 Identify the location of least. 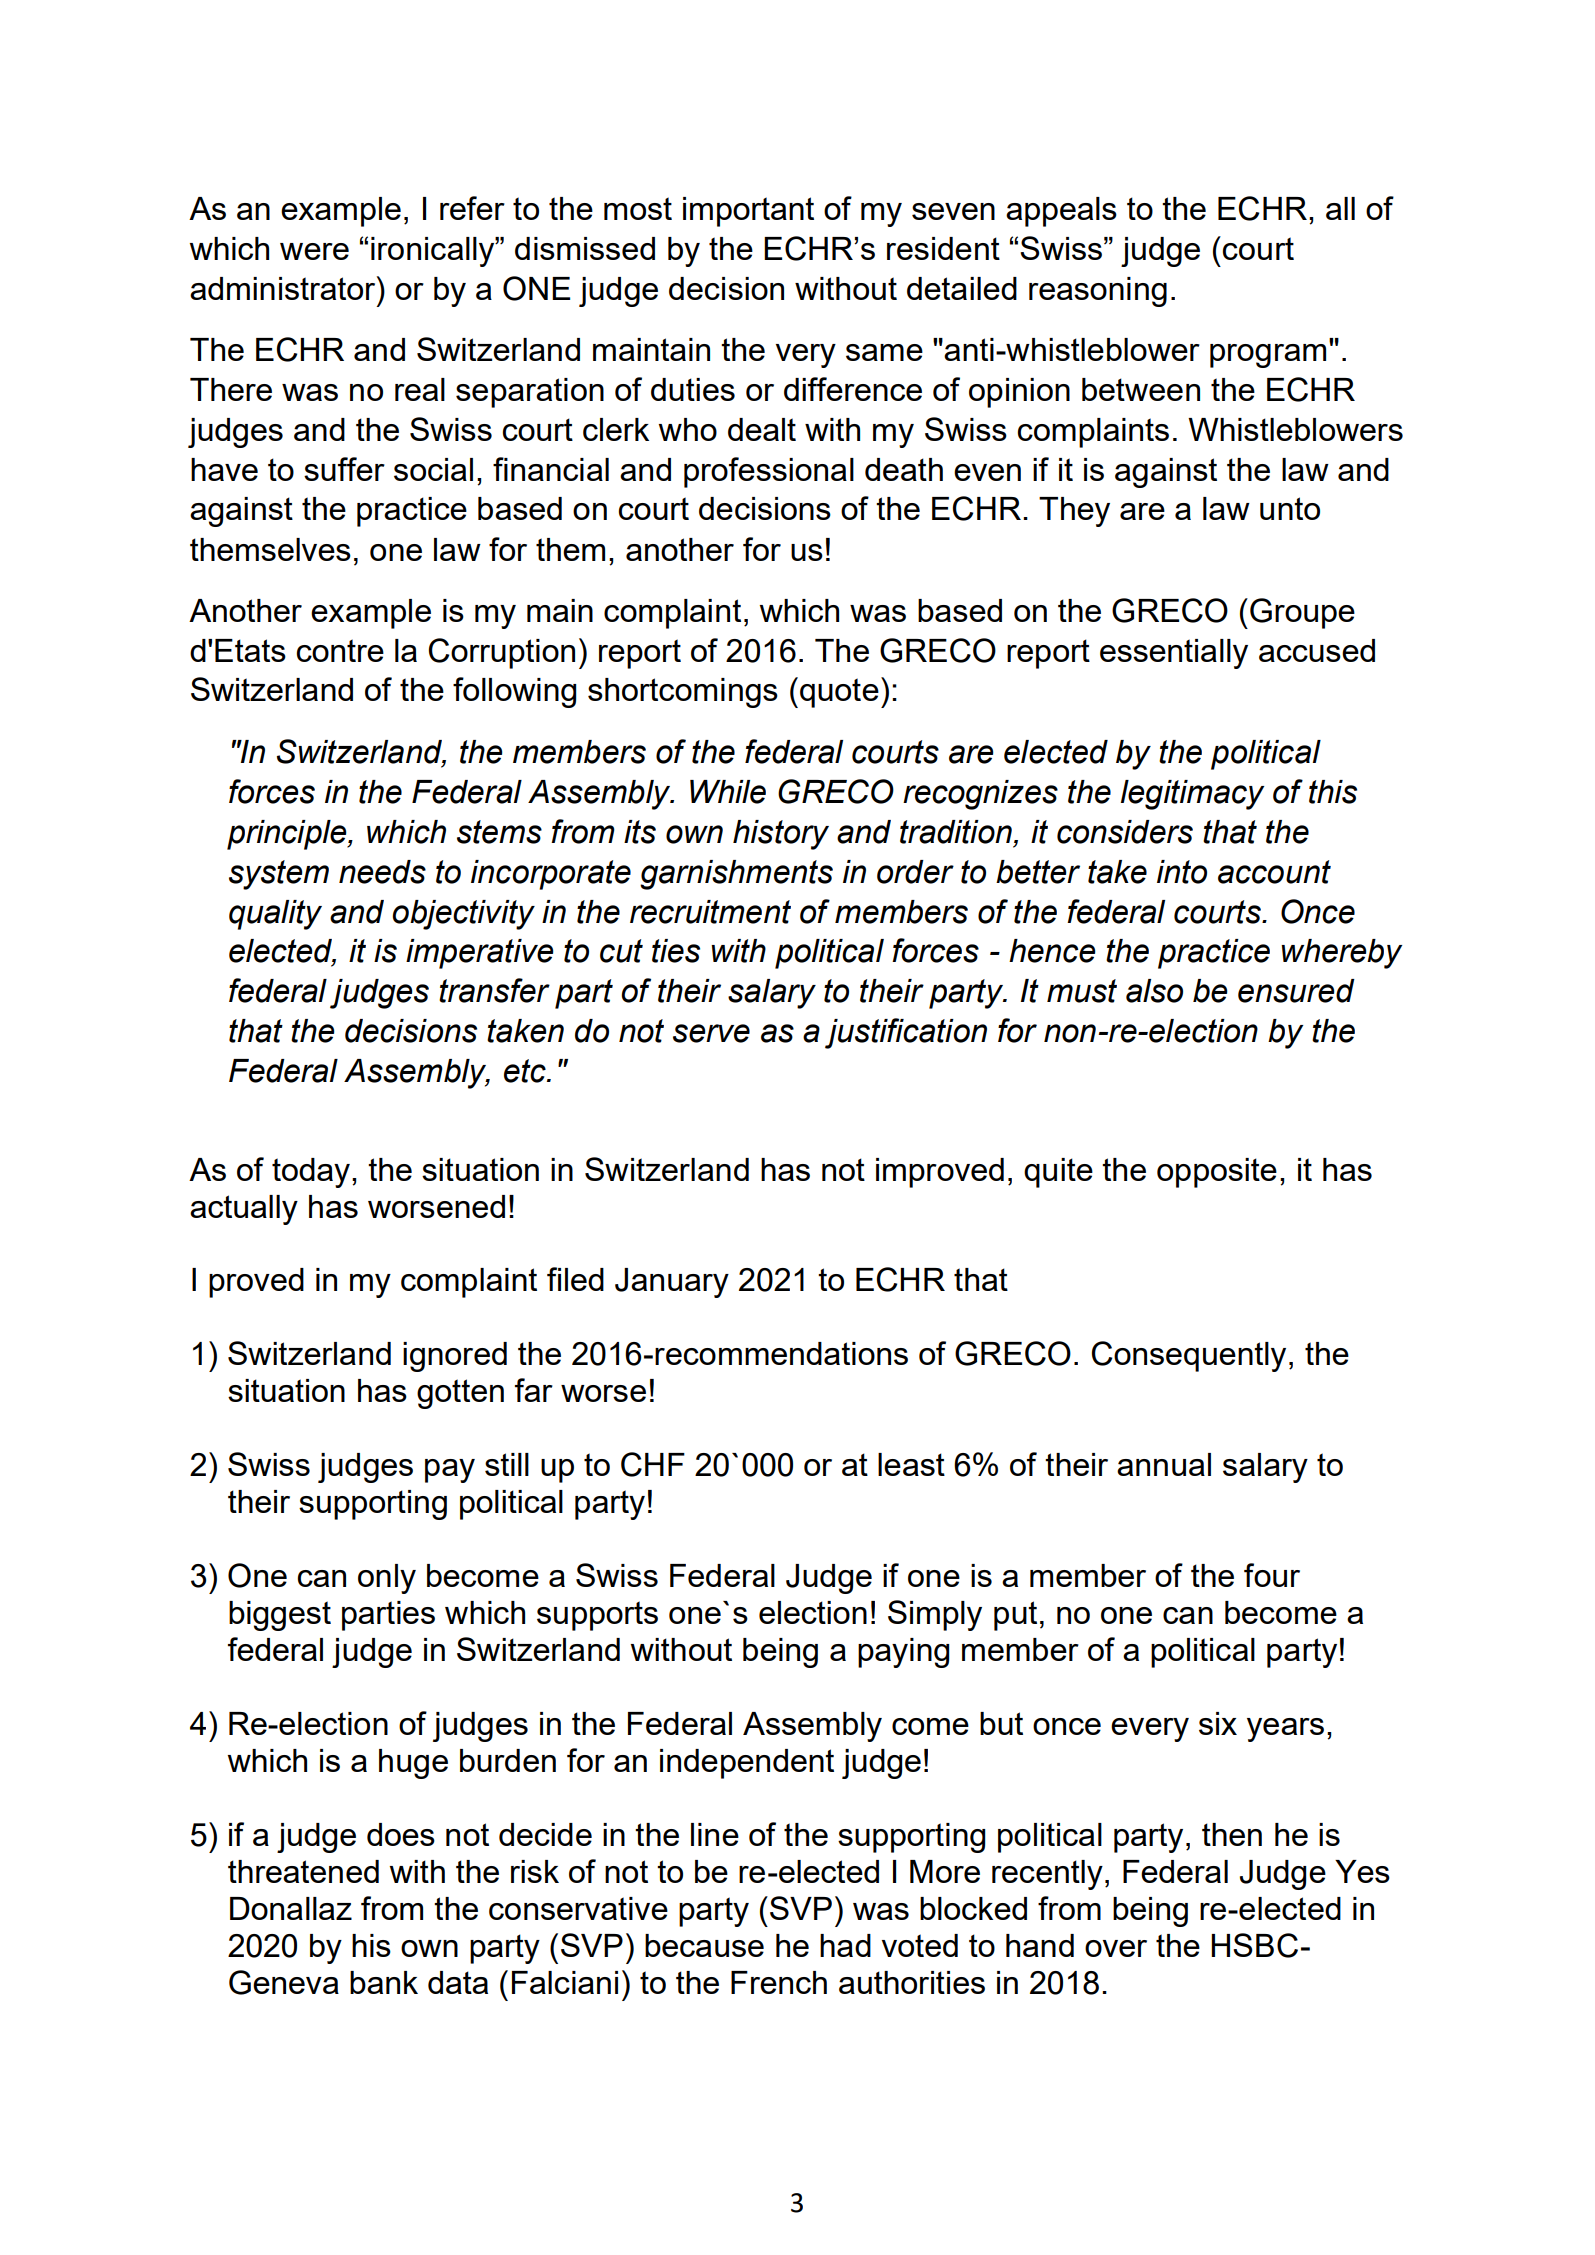
(911, 1464).
